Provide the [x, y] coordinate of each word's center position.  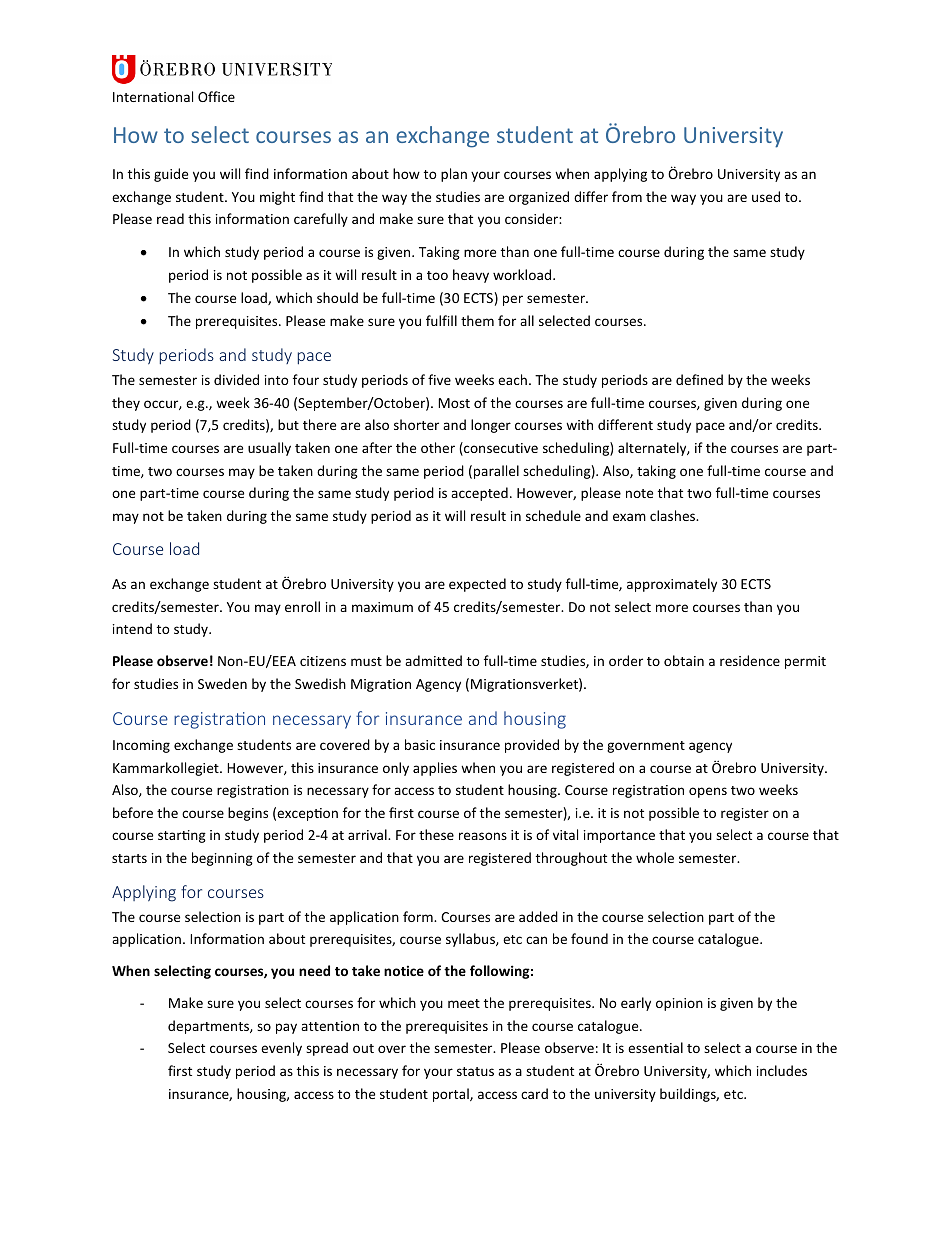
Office [216, 96]
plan [454, 175]
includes [782, 1070]
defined [699, 379]
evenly [281, 1049]
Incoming [141, 746]
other [438, 447]
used [766, 196]
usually [269, 449]
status [475, 1071]
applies [435, 769]
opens [708, 792]
